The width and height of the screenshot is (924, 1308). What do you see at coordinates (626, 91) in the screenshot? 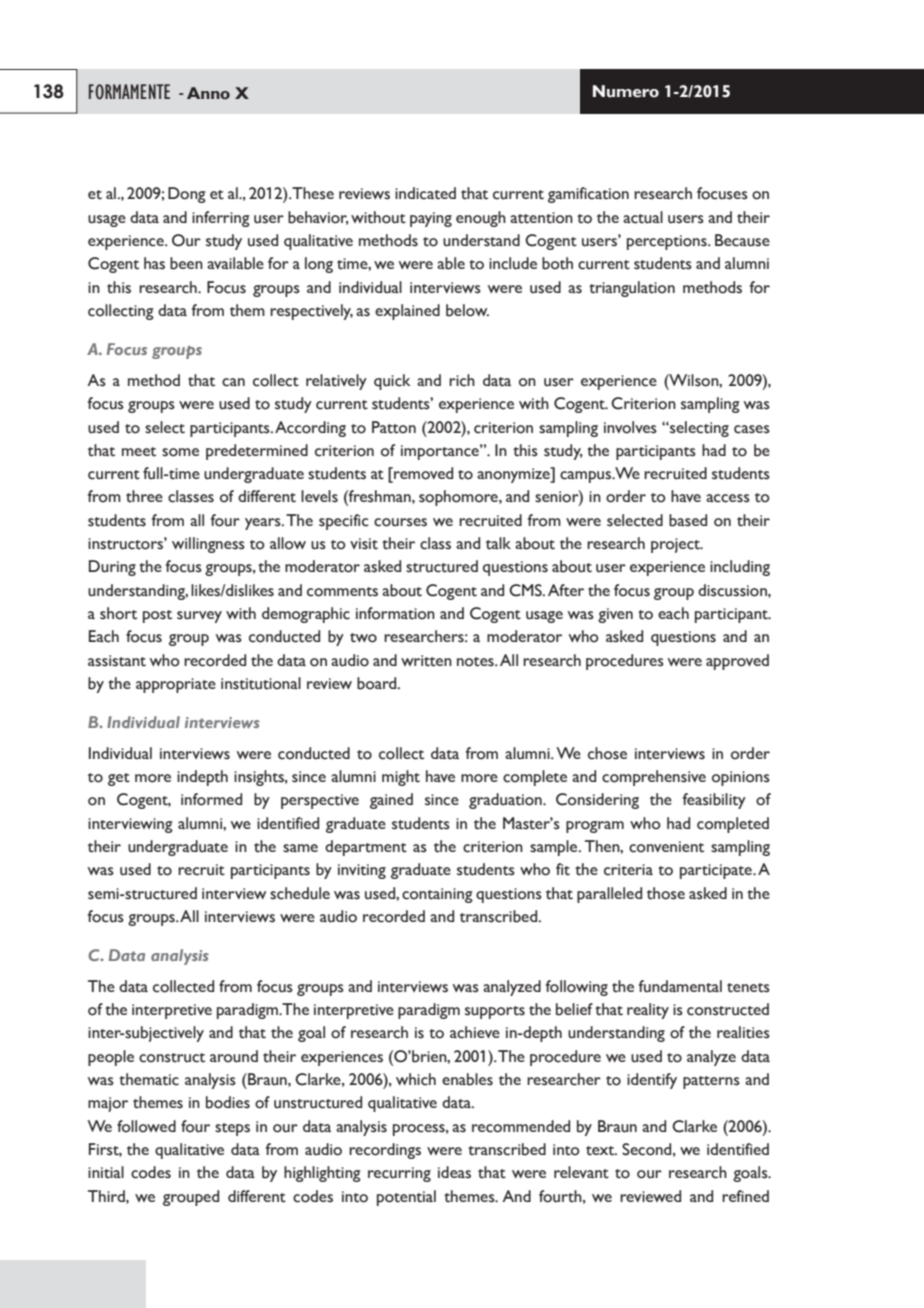
I see `Numero` at bounding box center [626, 91].
